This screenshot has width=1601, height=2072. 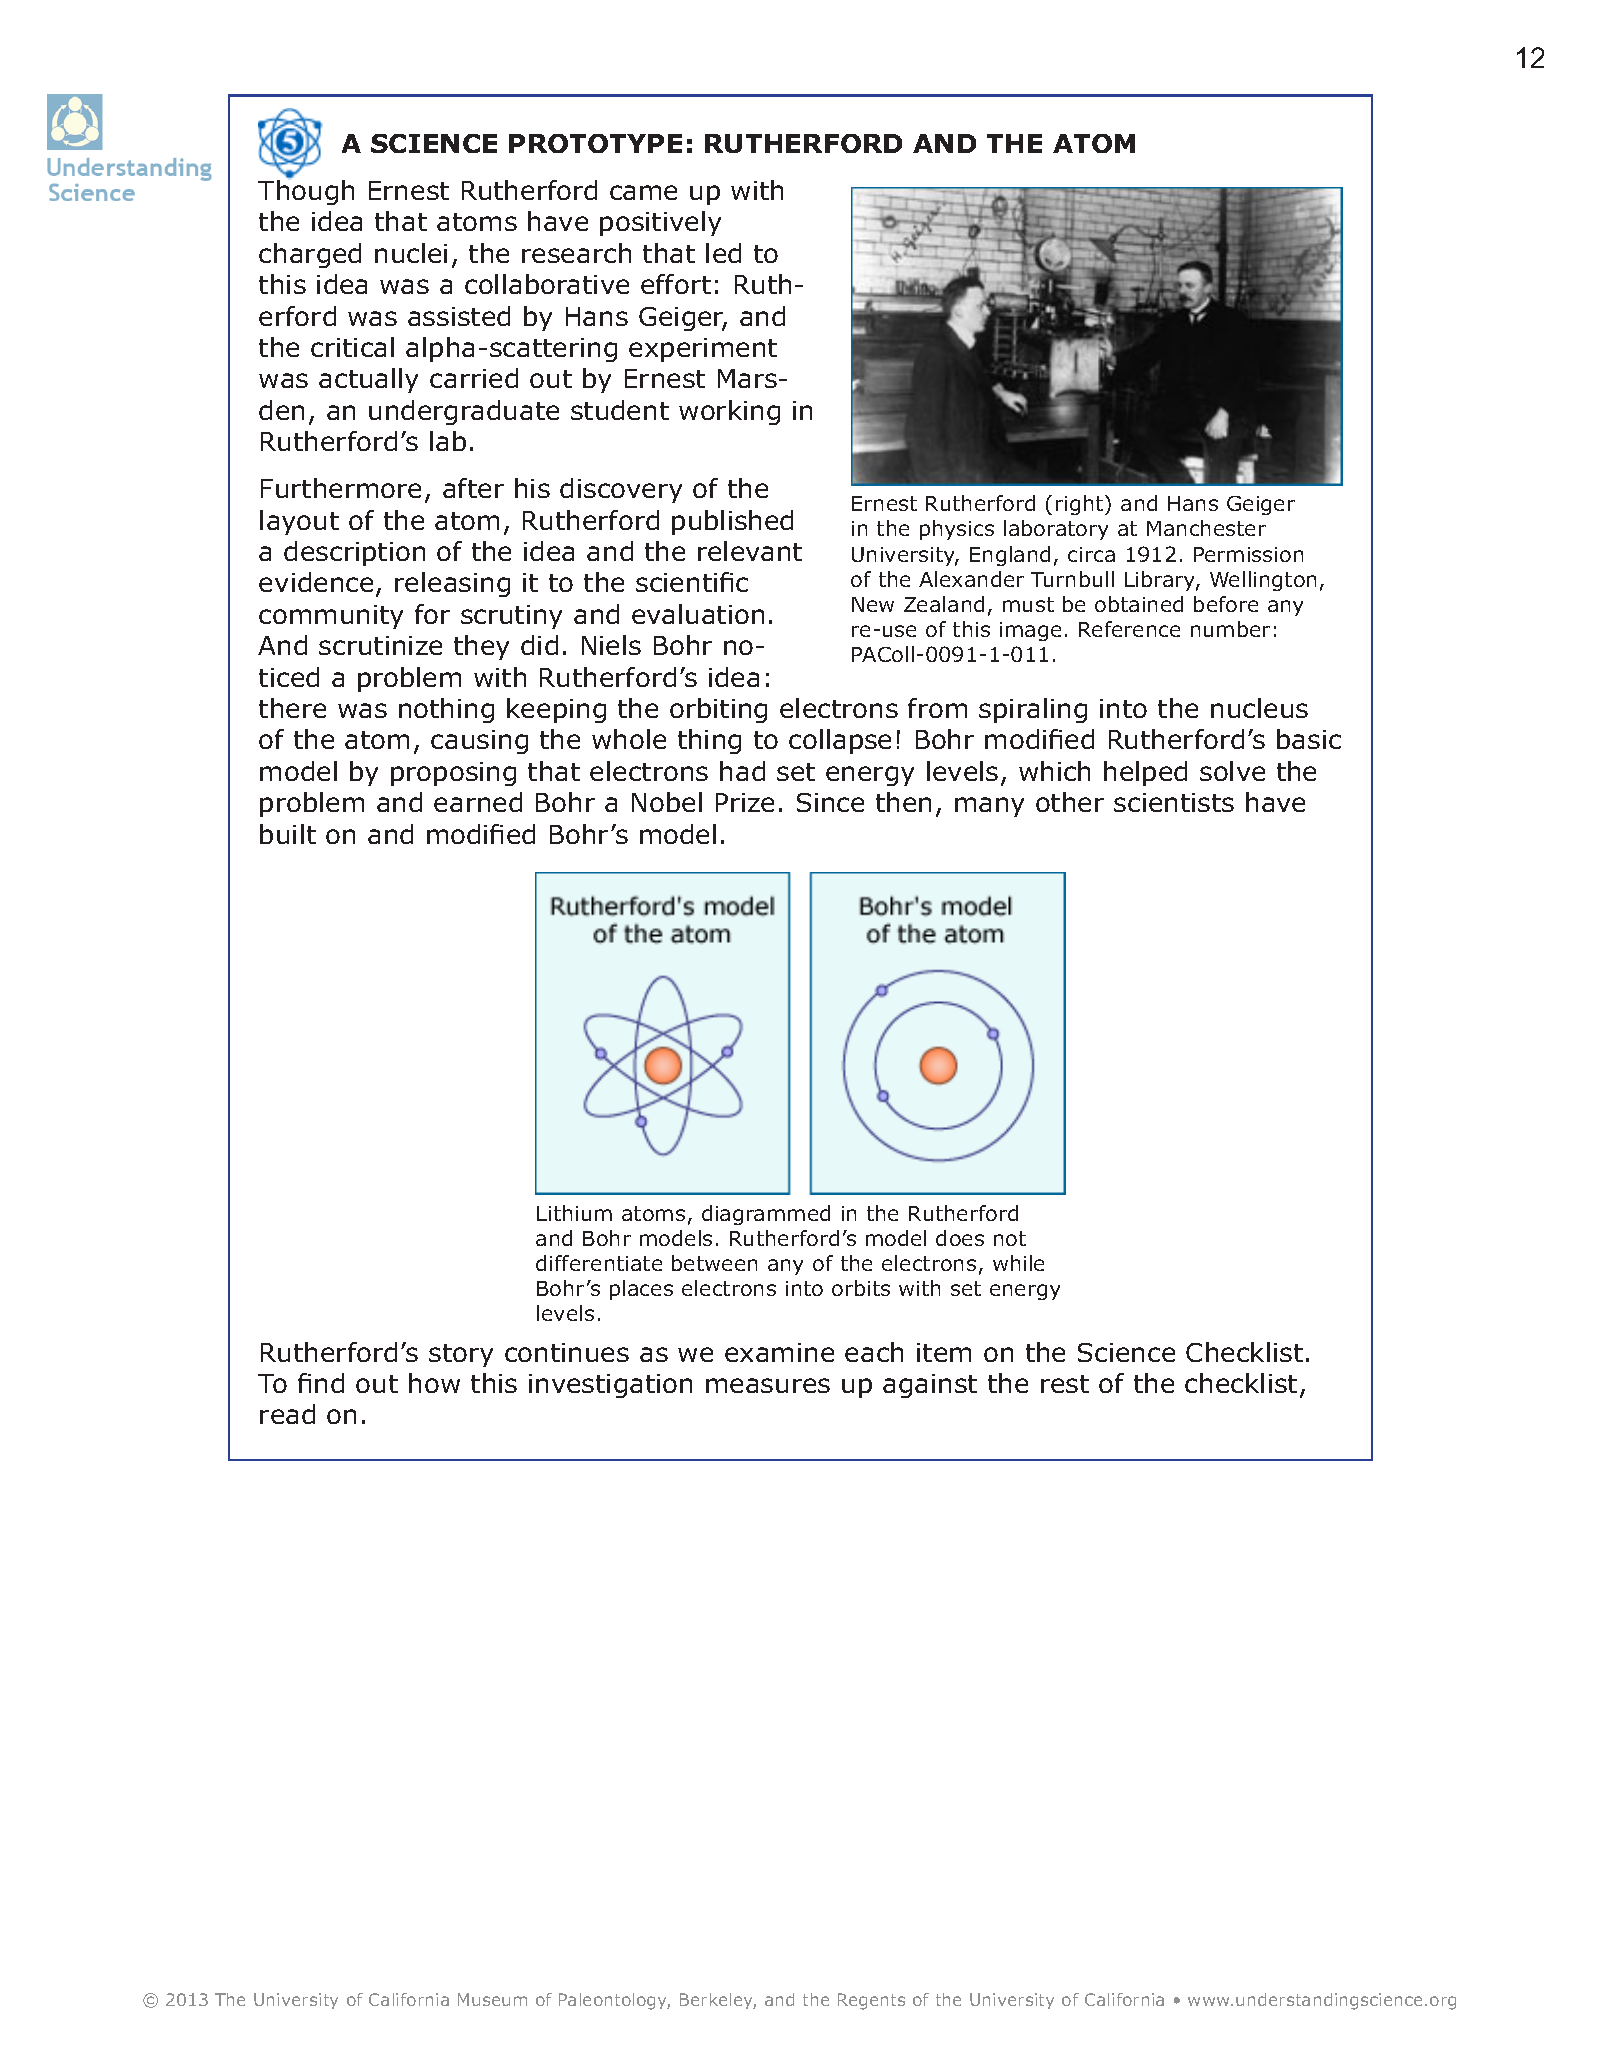 What do you see at coordinates (723, 253) in the screenshot?
I see `led` at bounding box center [723, 253].
